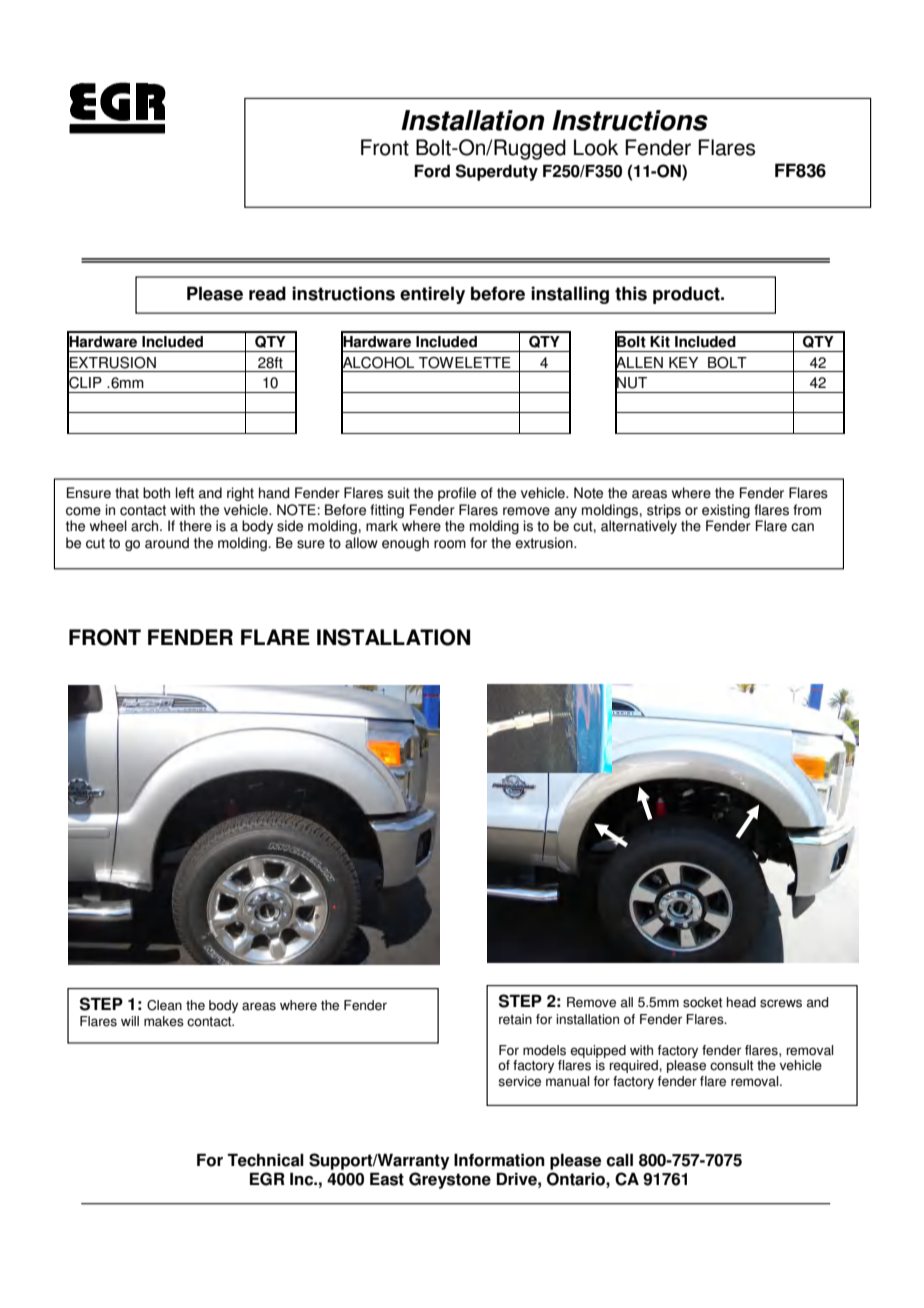  Describe the element at coordinates (167, 543) in the screenshot. I see `around` at that location.
